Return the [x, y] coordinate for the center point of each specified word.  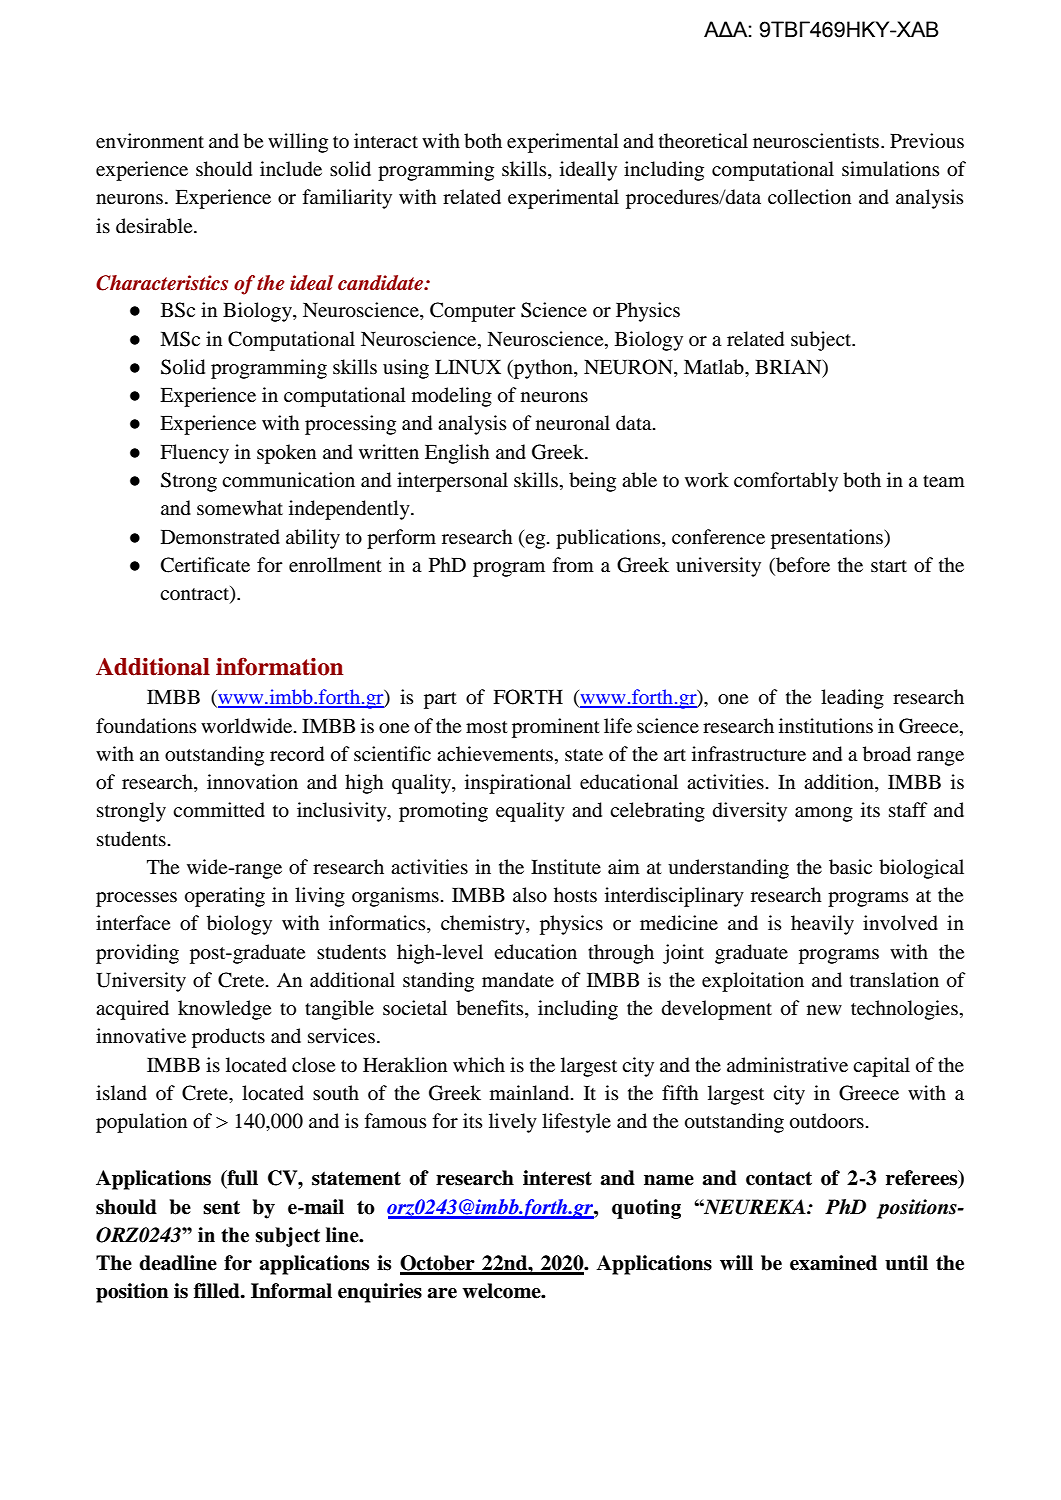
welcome [502, 1291]
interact [386, 140]
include [291, 169]
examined [833, 1263]
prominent [556, 728]
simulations [891, 169]
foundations [146, 726]
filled [218, 1291]
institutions [826, 726]
